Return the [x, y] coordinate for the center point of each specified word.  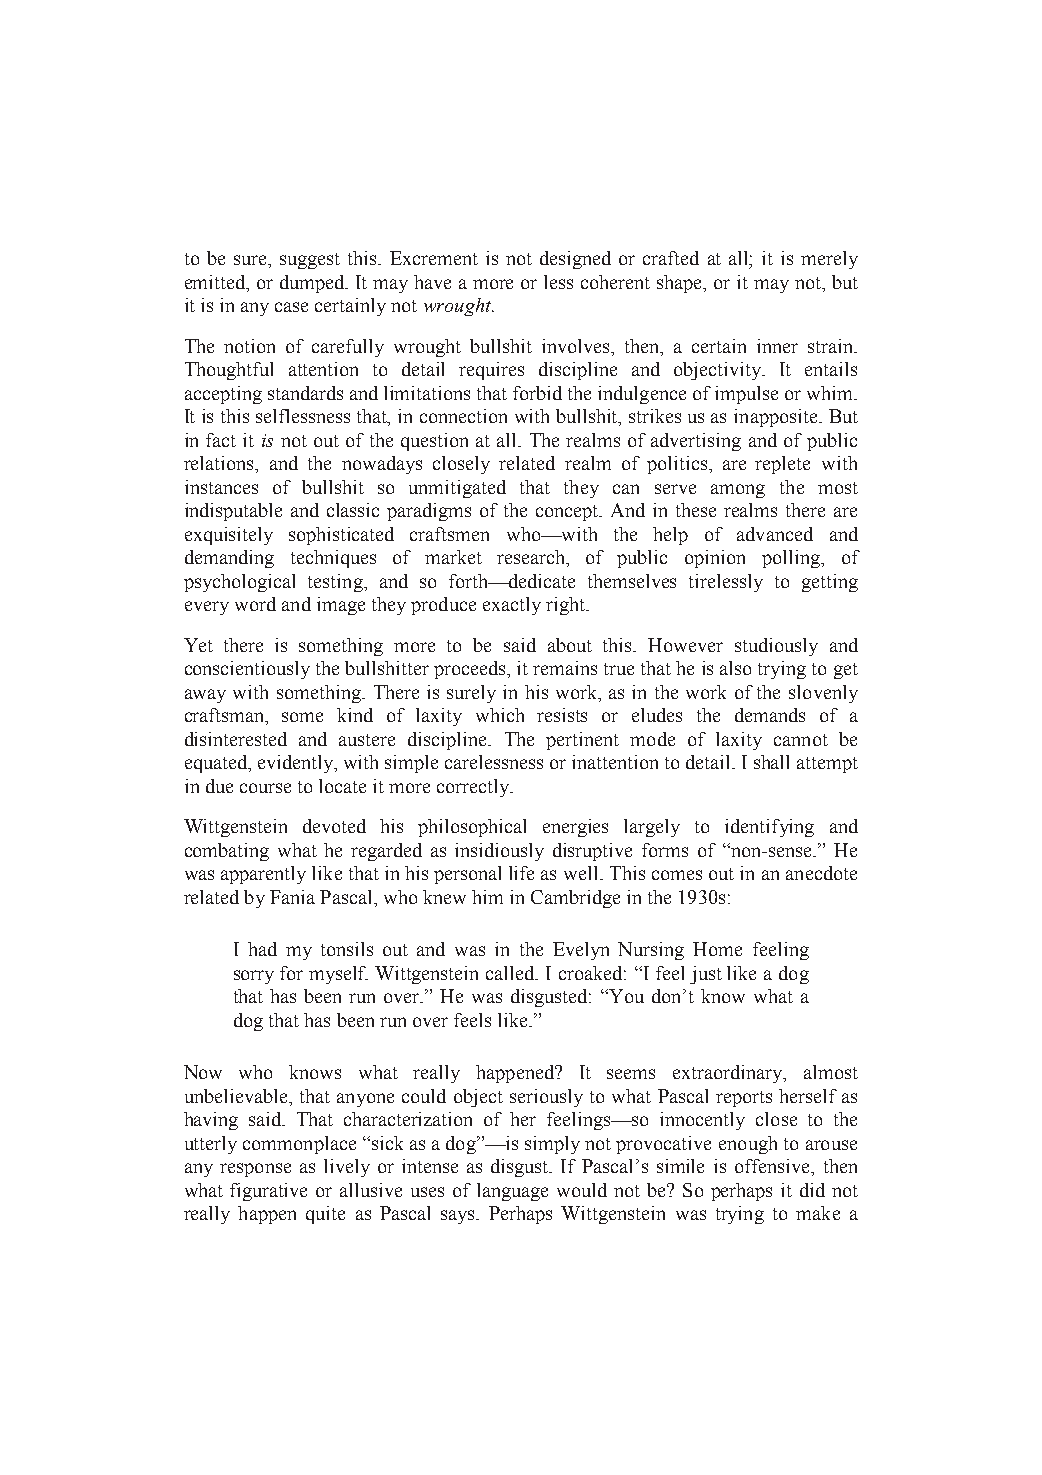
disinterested [236, 739]
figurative [268, 1192]
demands [770, 715]
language [512, 1192]
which [500, 715]
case [291, 307]
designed [575, 260]
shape [681, 284]
